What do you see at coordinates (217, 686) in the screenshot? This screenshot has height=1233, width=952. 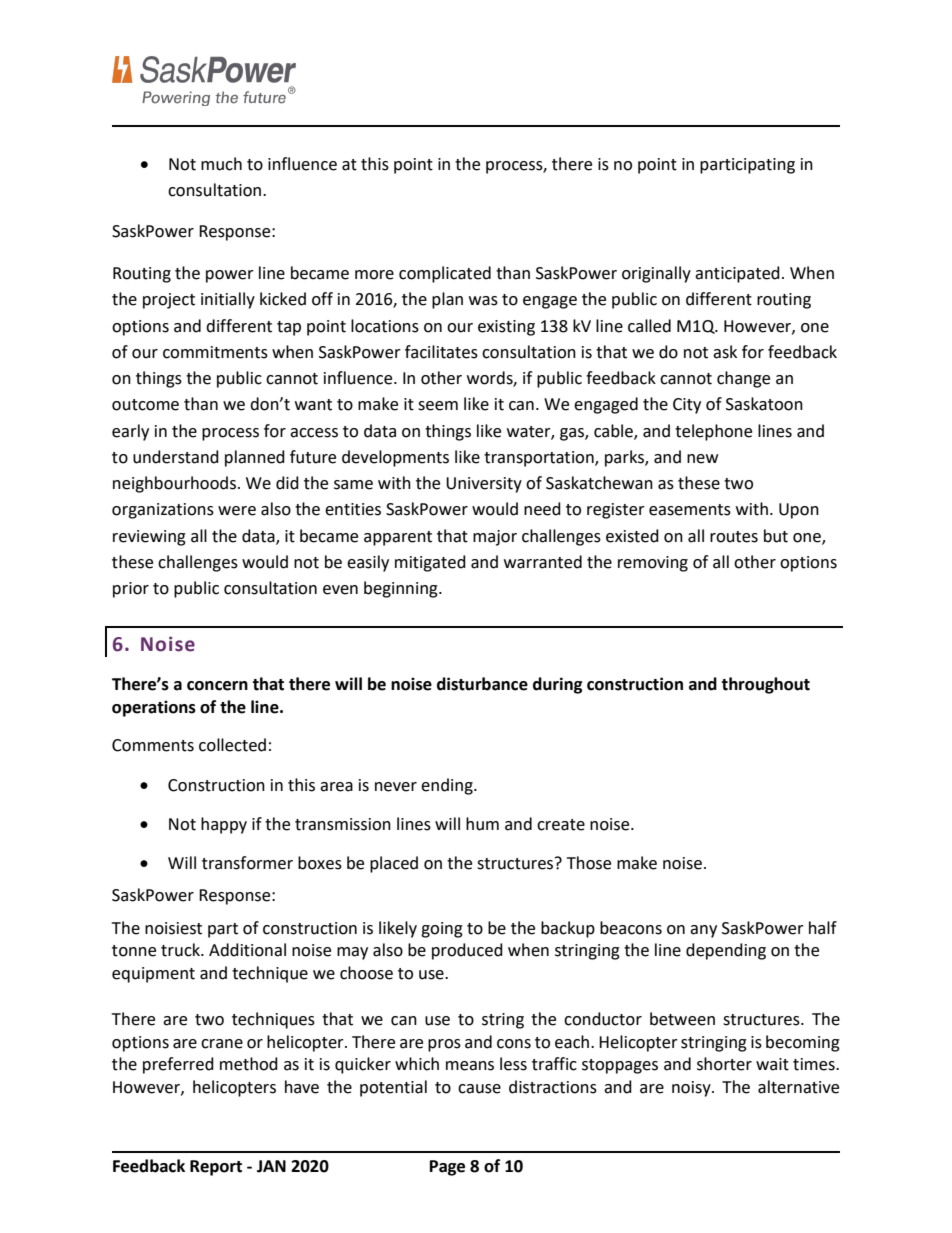 I see `concern` at bounding box center [217, 686].
